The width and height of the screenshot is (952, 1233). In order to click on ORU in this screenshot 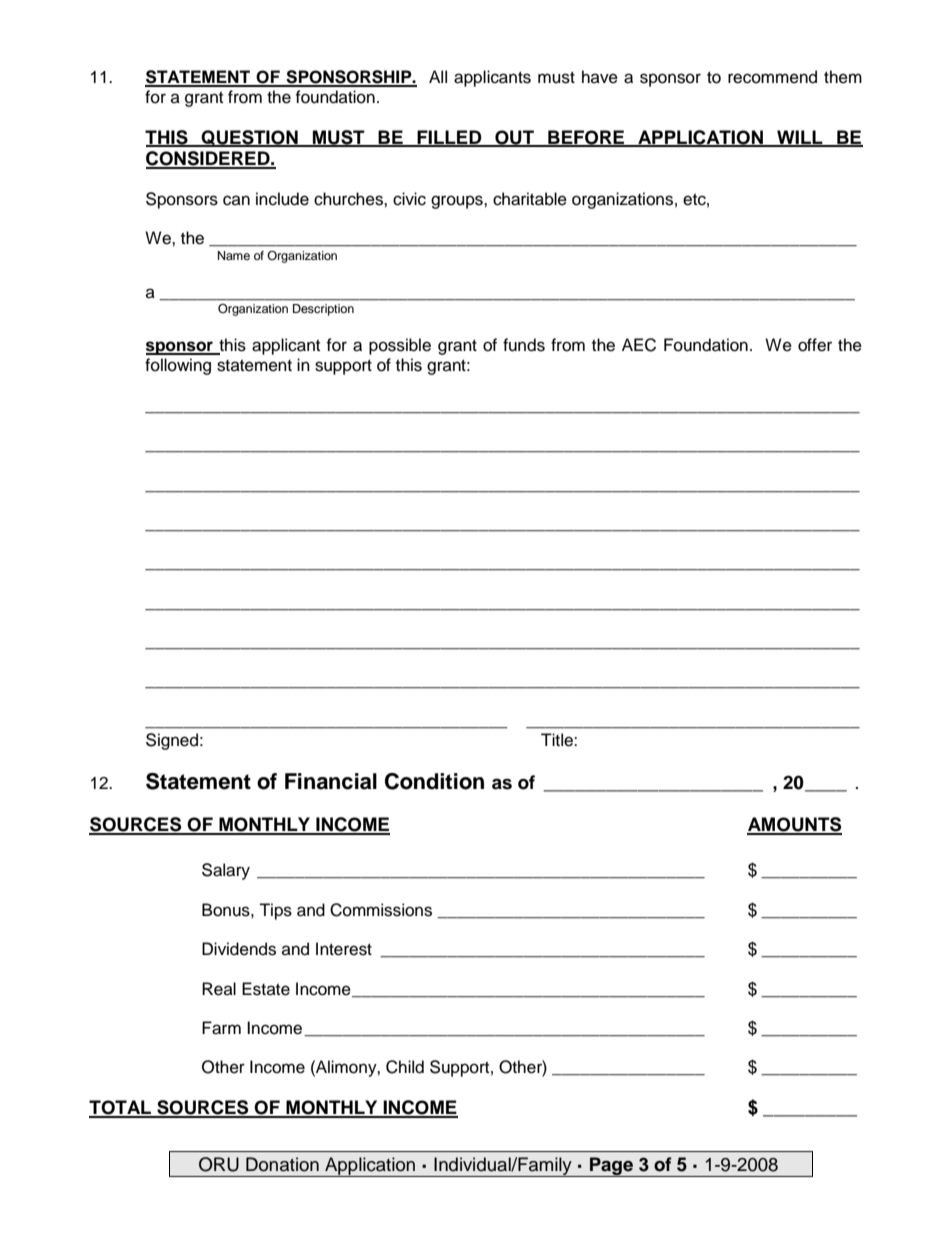, I will do `click(219, 1164)`.
